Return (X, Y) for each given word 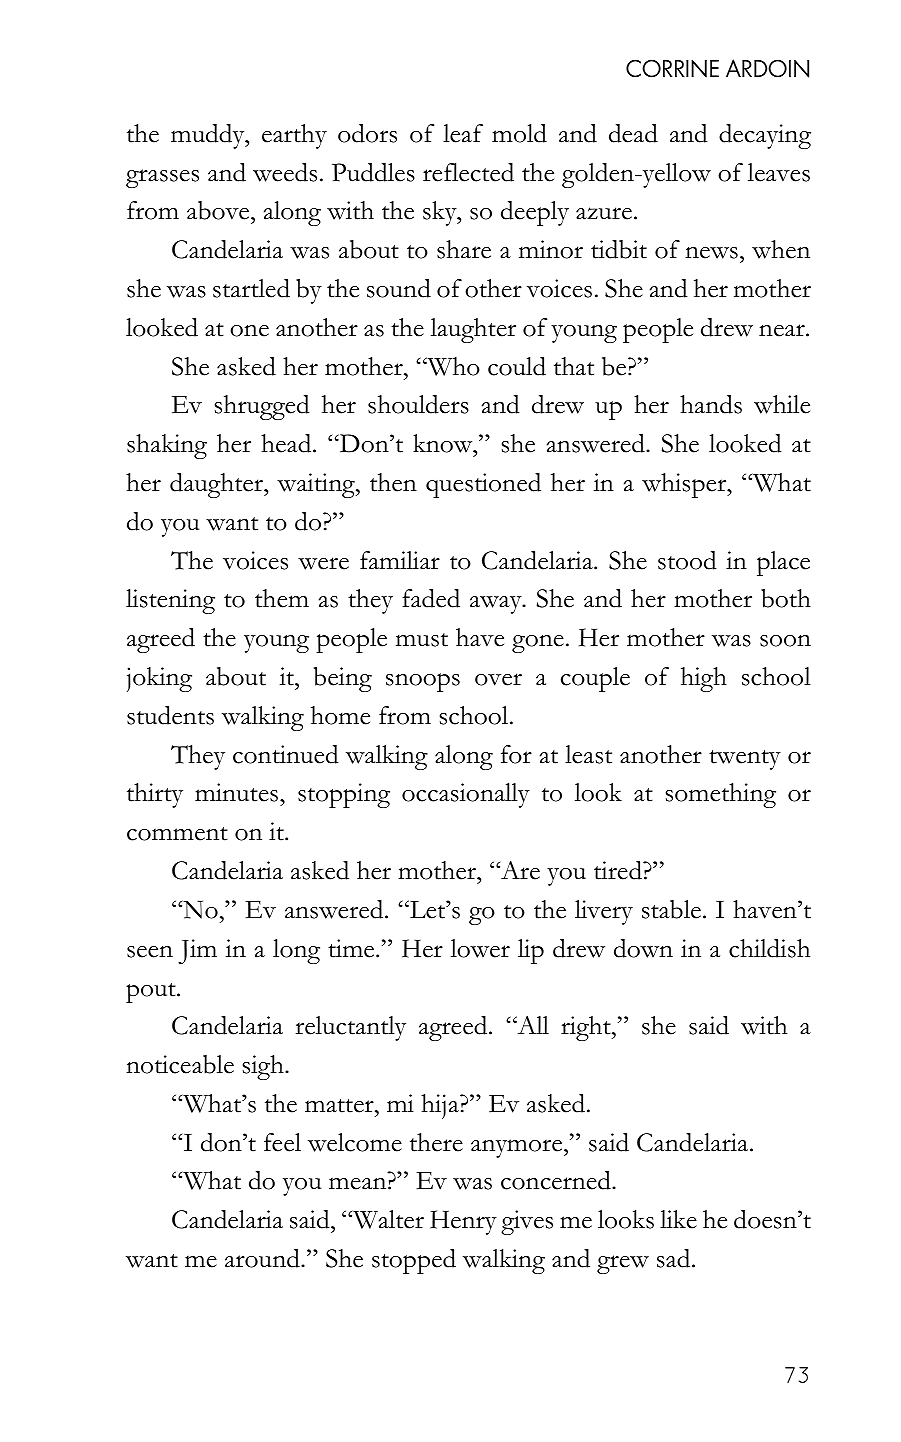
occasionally (466, 795)
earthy (294, 136)
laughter (473, 330)
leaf (463, 133)
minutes (238, 792)
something (721, 795)
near (783, 330)
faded (431, 598)
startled (251, 288)
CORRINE (672, 68)
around (263, 1258)
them (282, 598)
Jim (197, 951)
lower (480, 948)
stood (687, 560)
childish (769, 948)
